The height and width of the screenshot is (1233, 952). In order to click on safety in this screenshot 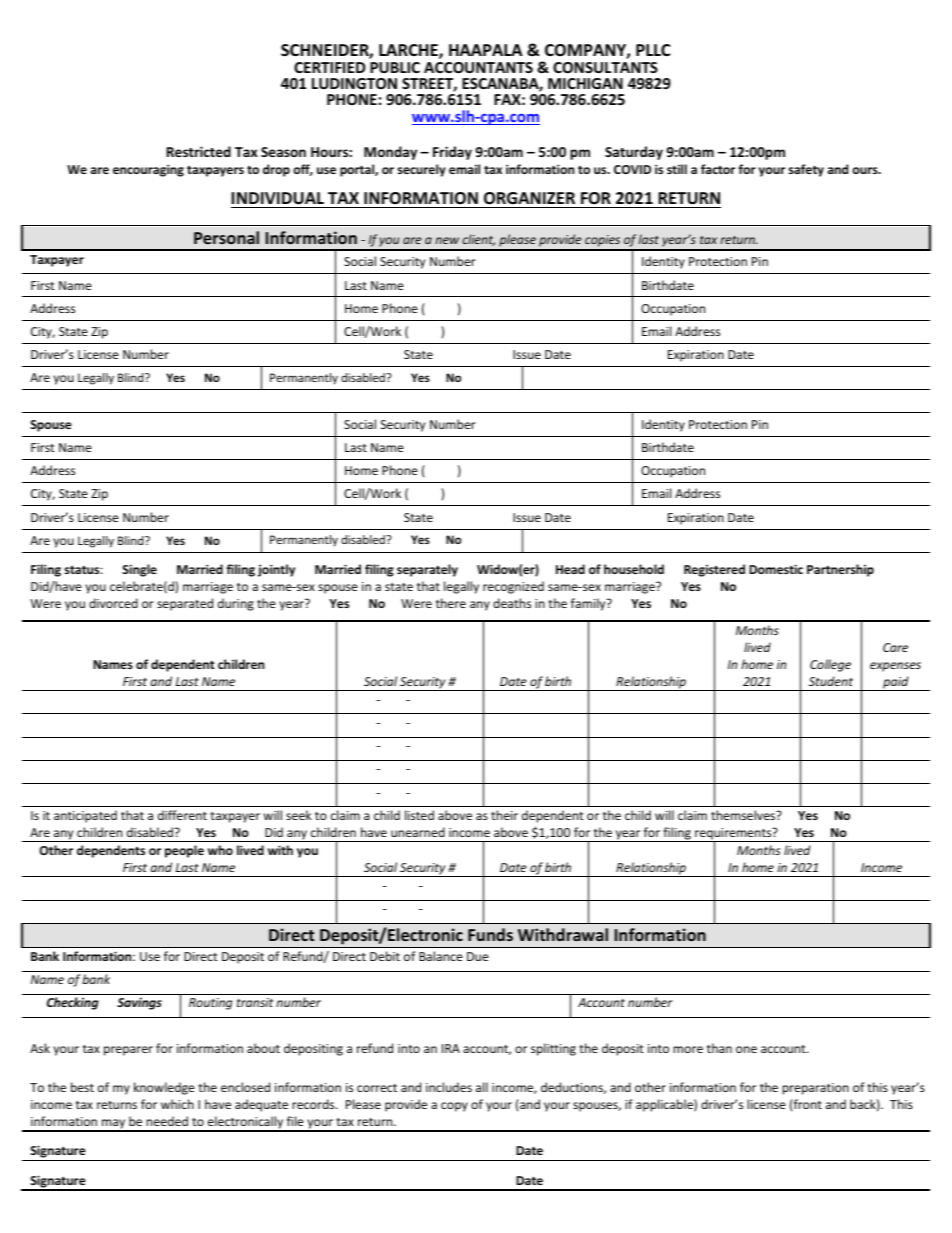, I will do `click(806, 170)`.
